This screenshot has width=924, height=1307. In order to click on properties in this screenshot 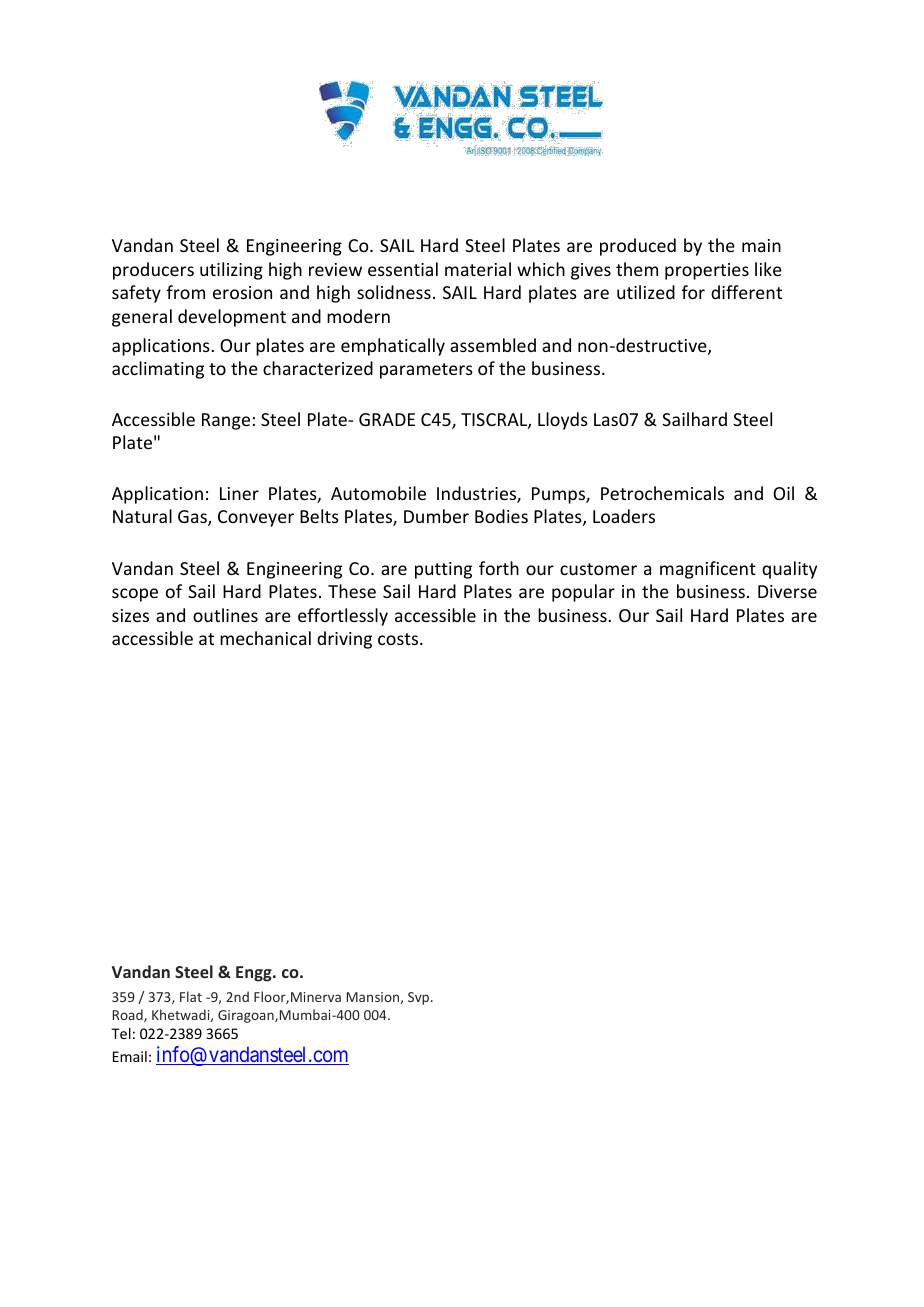, I will do `click(707, 271)`.
